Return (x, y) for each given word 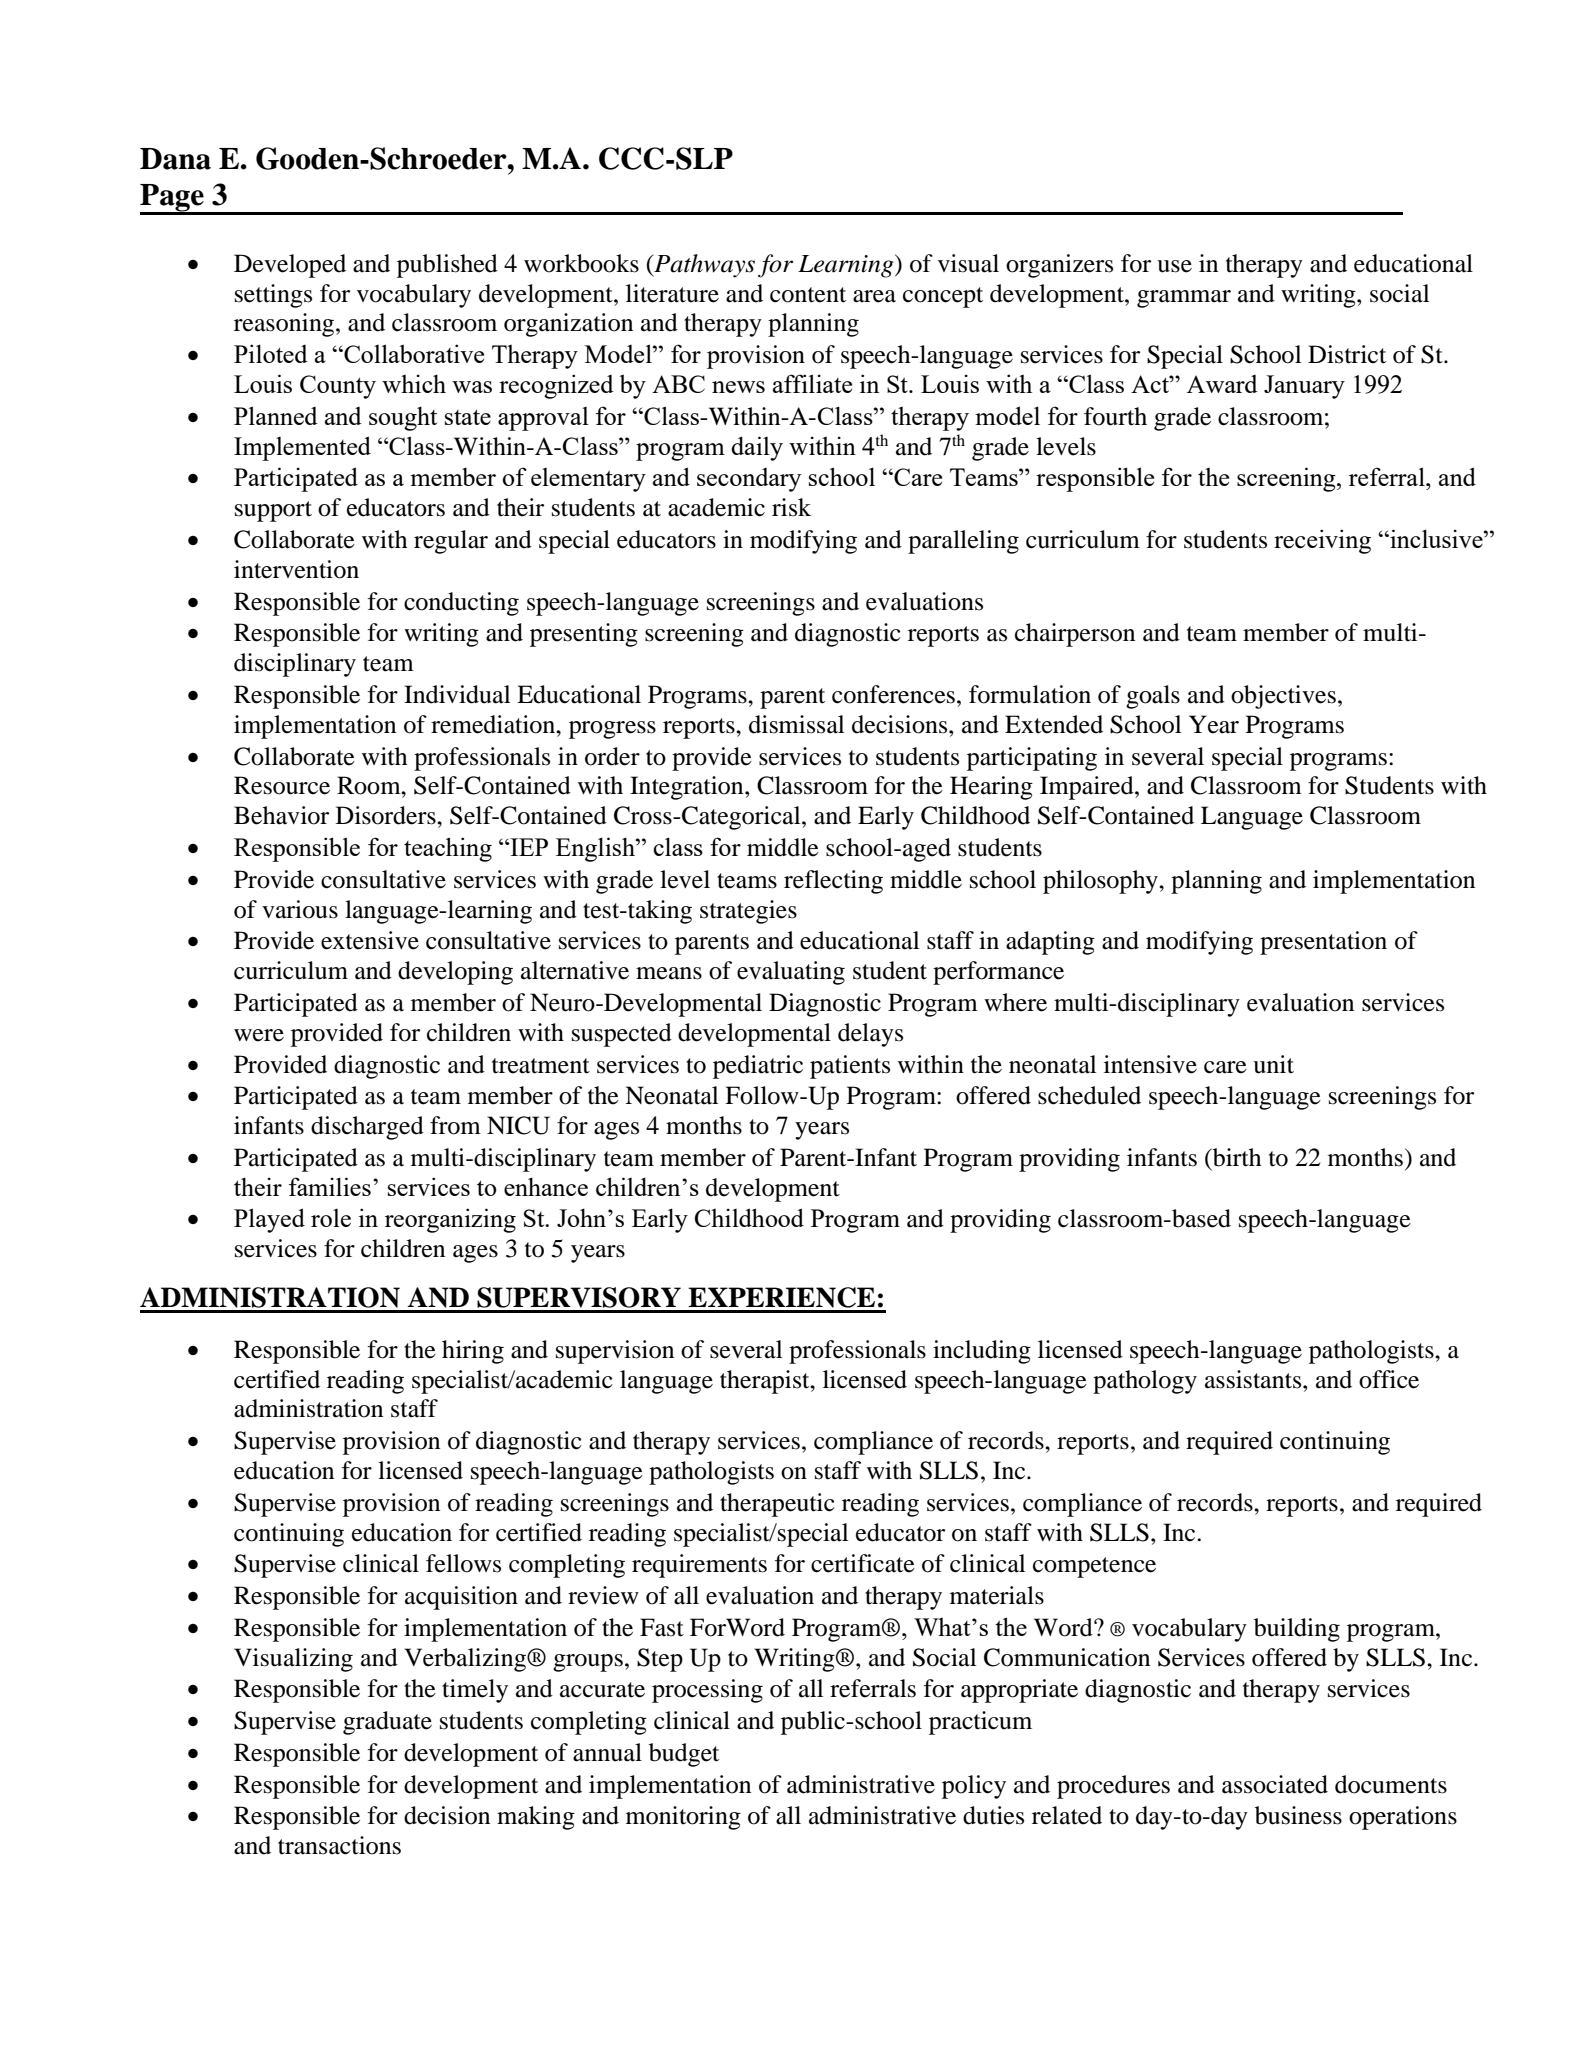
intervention (296, 569)
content (808, 295)
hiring (473, 1352)
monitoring (683, 1818)
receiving (1322, 541)
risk (791, 507)
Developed (290, 266)
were (259, 1035)
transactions (339, 1845)
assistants (1254, 1379)
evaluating (791, 973)
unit (1273, 1064)
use (1174, 266)
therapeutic (777, 1505)
